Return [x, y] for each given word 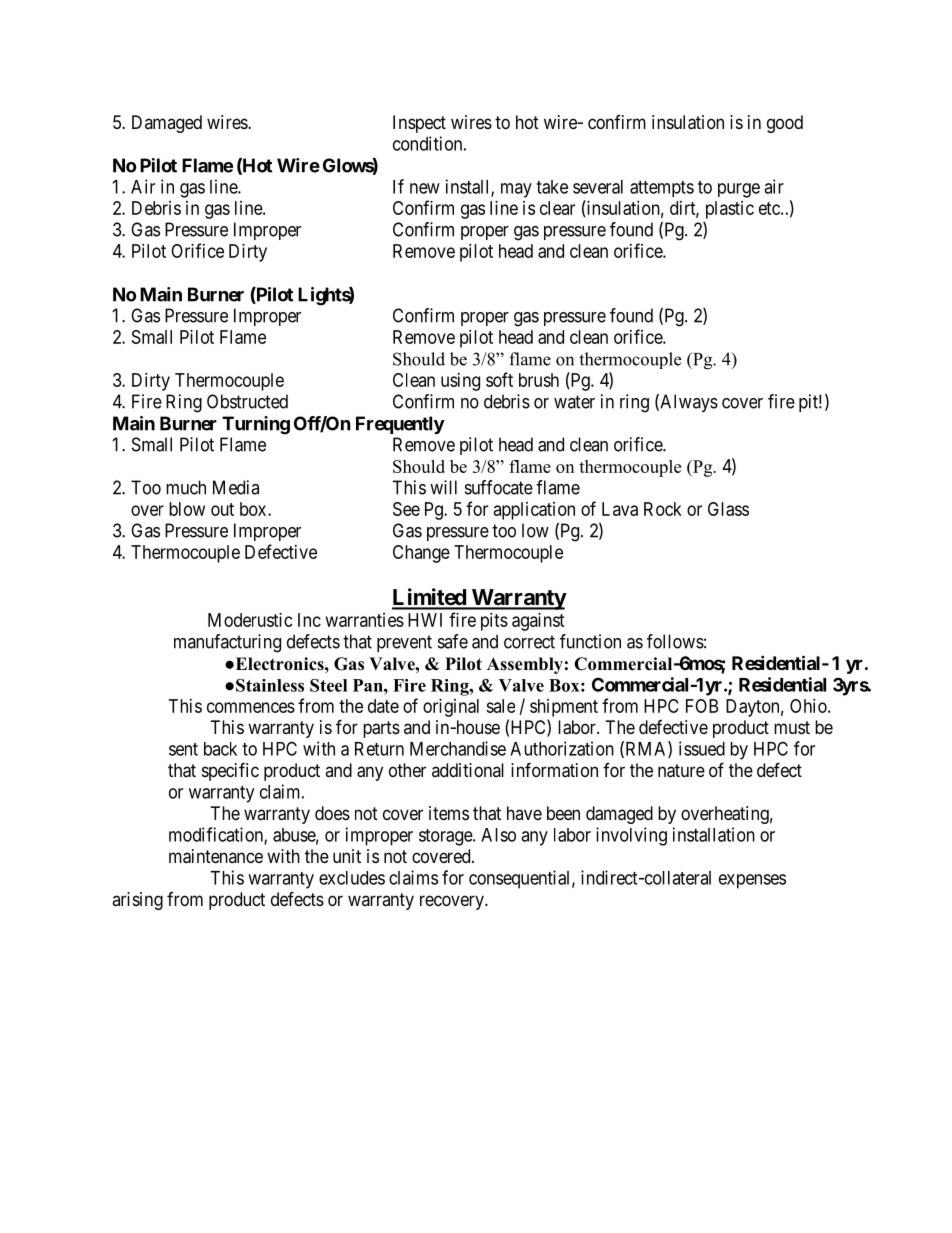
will [443, 487]
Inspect [419, 124]
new [425, 188]
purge [739, 190]
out [222, 509]
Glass [728, 509]
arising [137, 901]
